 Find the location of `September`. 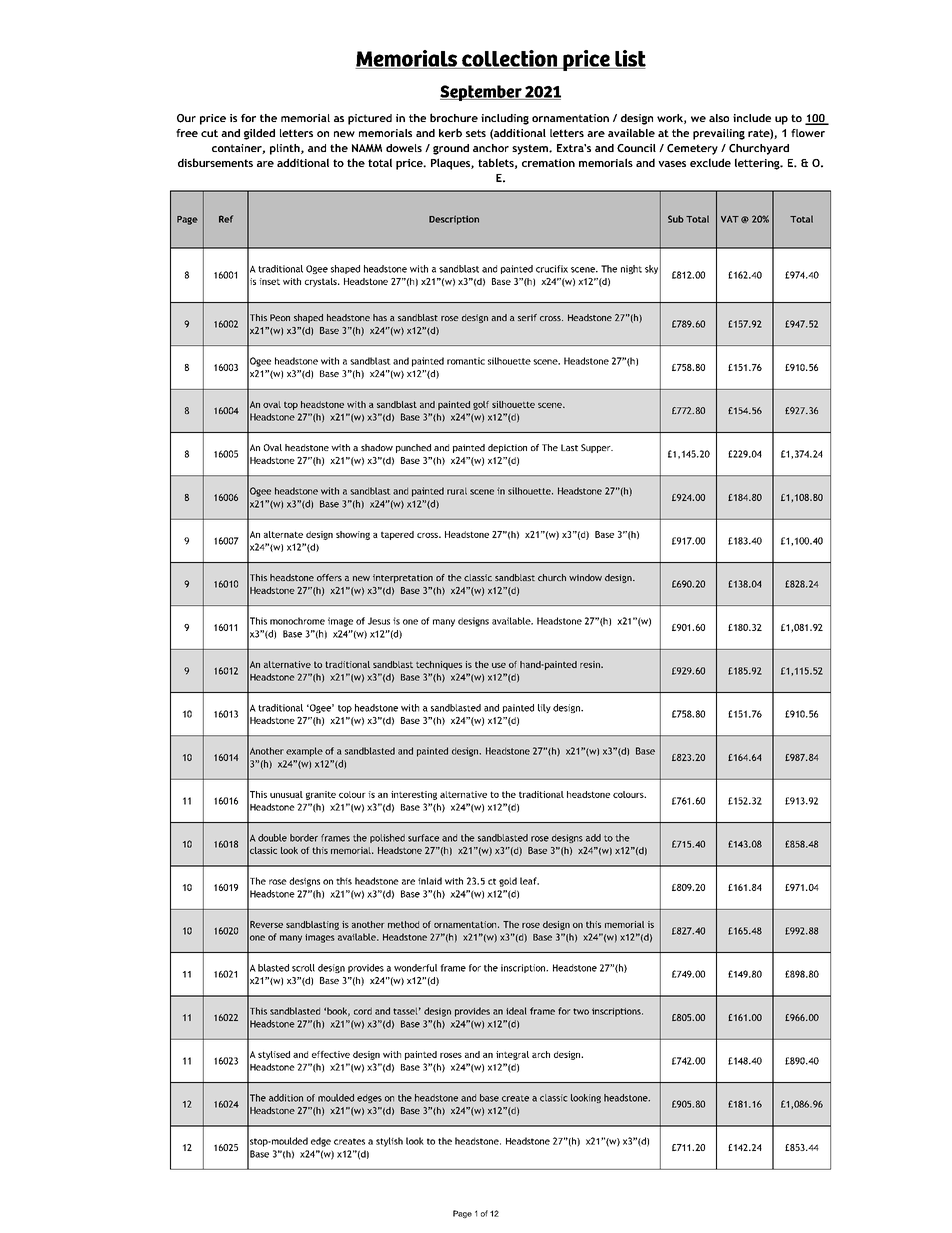

September is located at coordinates (482, 93).
